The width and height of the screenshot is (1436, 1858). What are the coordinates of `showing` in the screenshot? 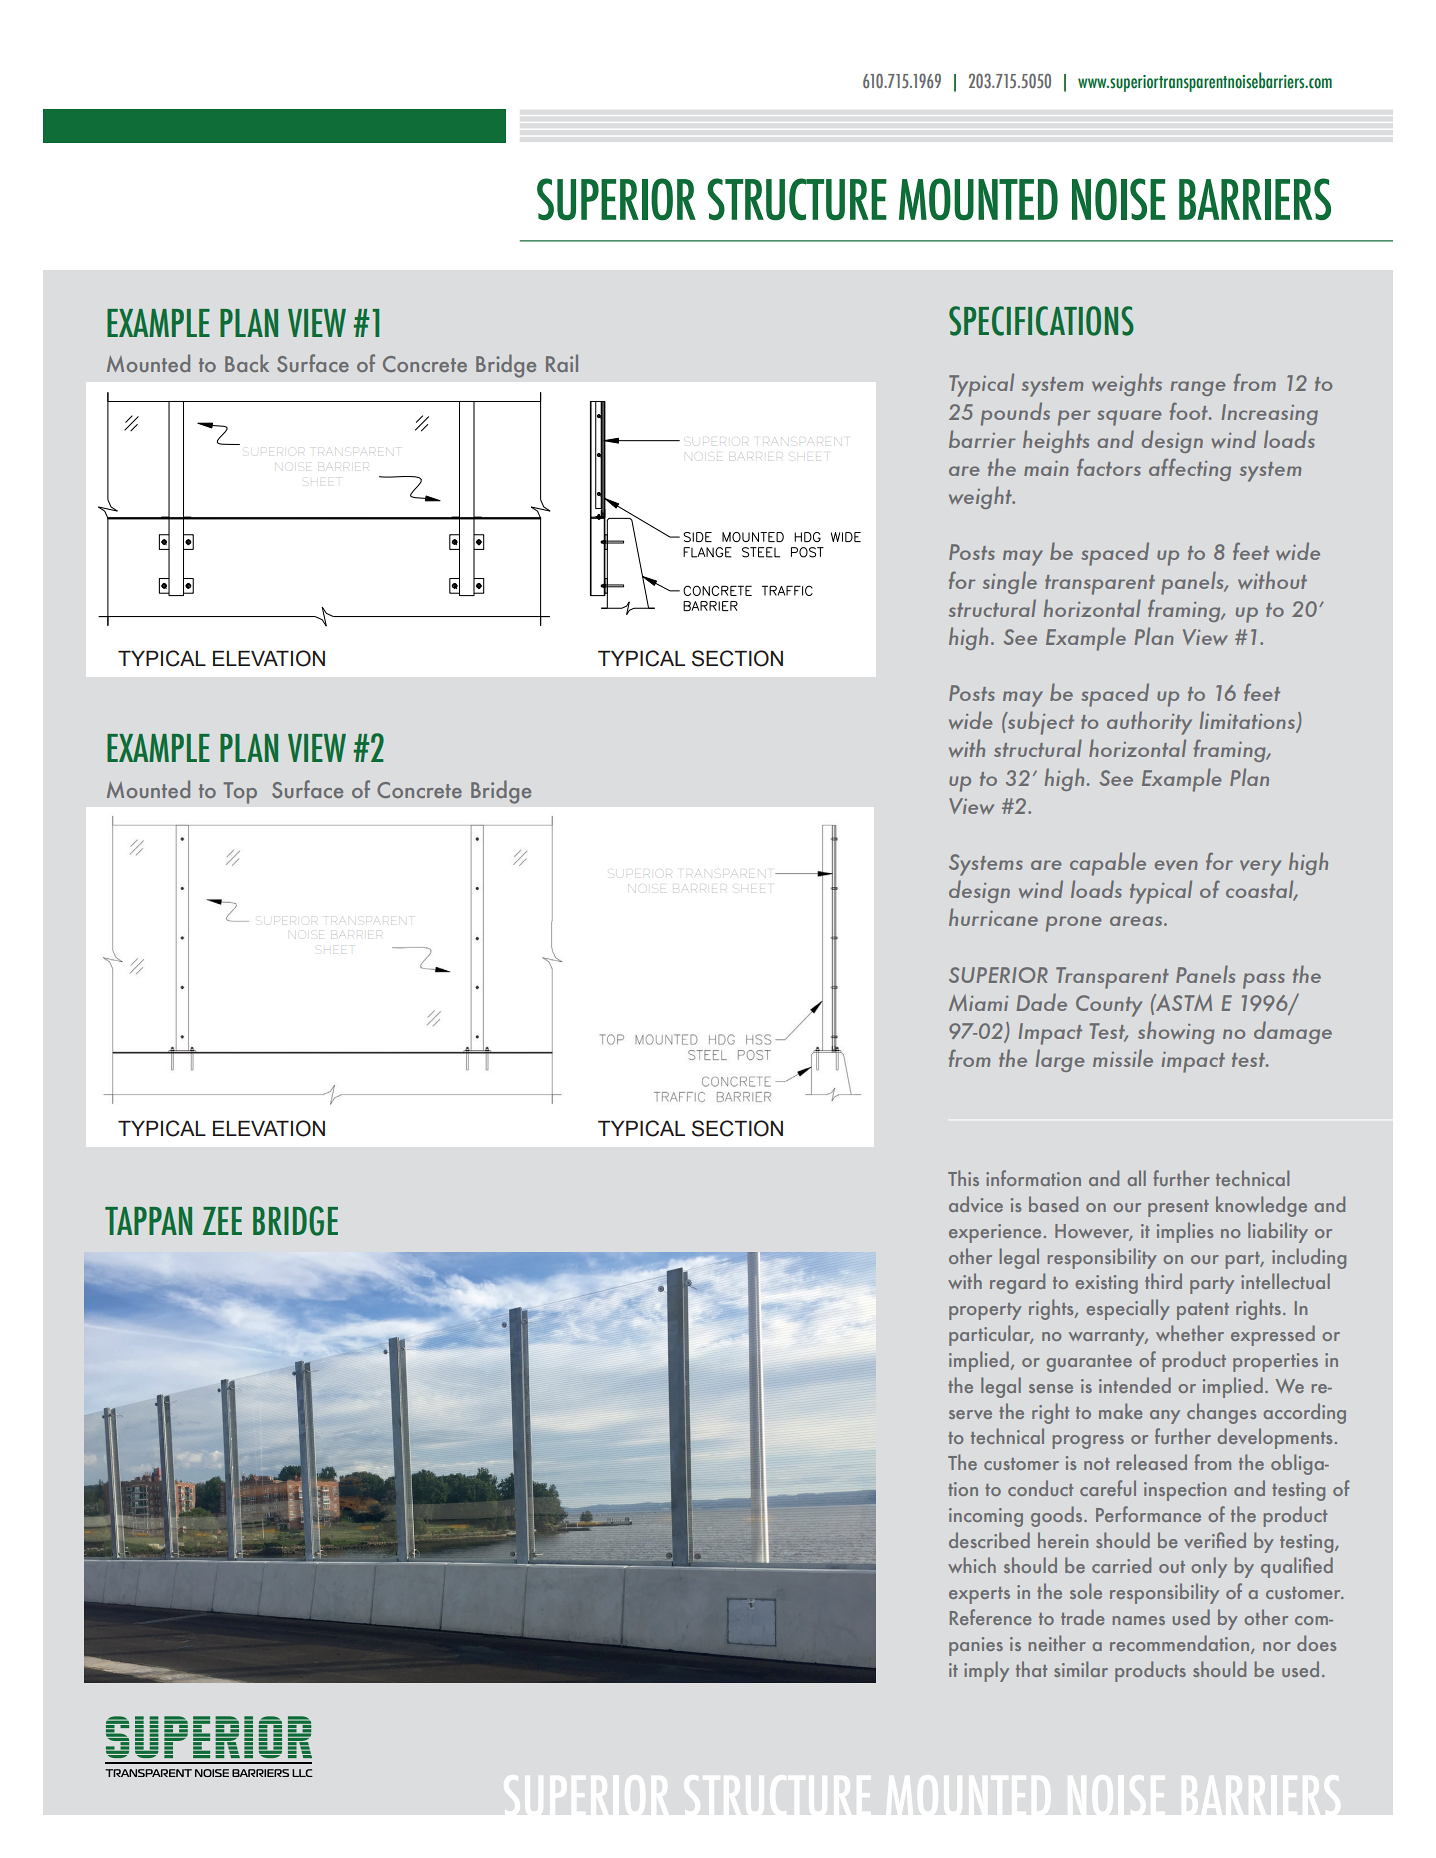 It's located at (1176, 1032).
